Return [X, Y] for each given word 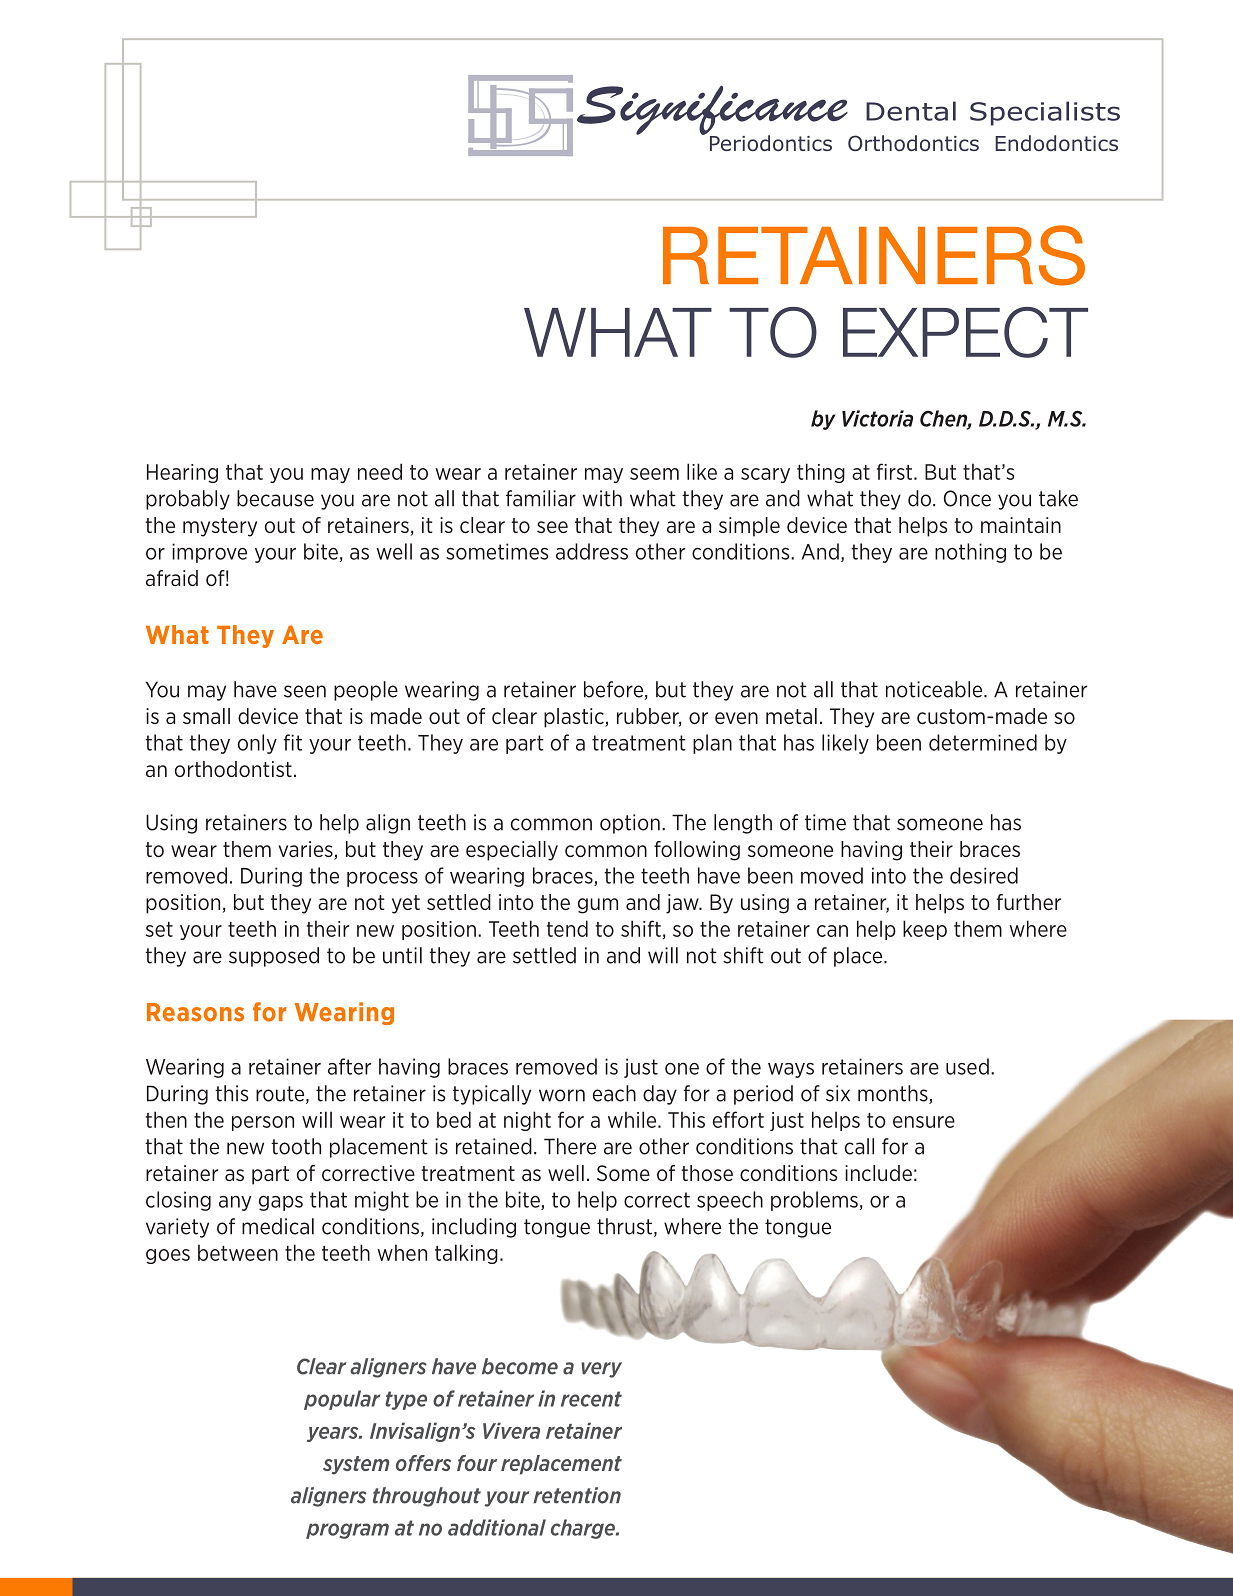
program [347, 1531]
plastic [575, 718]
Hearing [182, 473]
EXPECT [965, 332]
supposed [274, 957]
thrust [624, 1226]
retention [577, 1495]
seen [305, 691]
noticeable [935, 689]
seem [654, 474]
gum [598, 906]
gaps [281, 1203]
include [878, 1173]
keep [925, 930]
